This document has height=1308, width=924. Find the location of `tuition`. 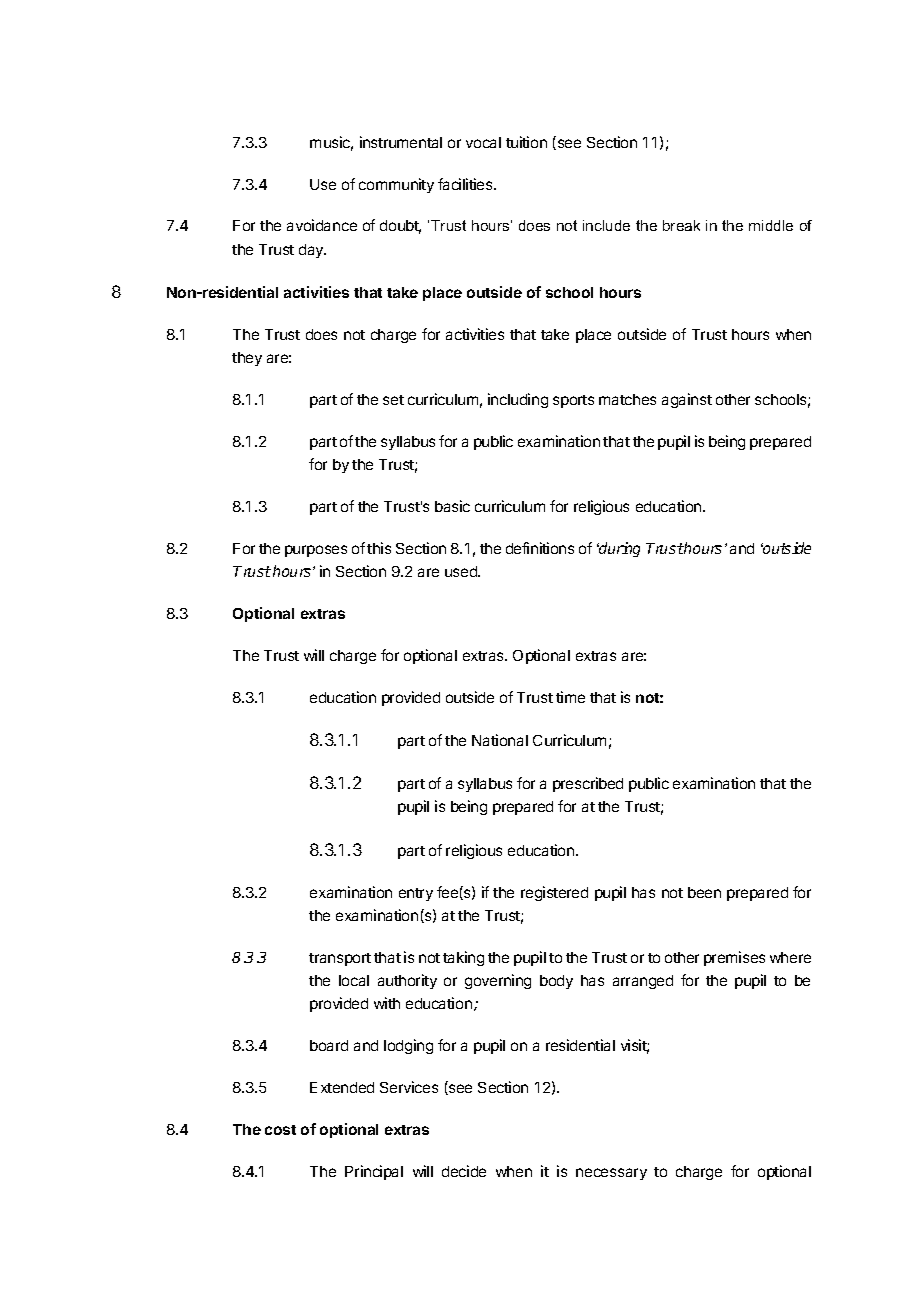

tuition is located at coordinates (526, 142).
